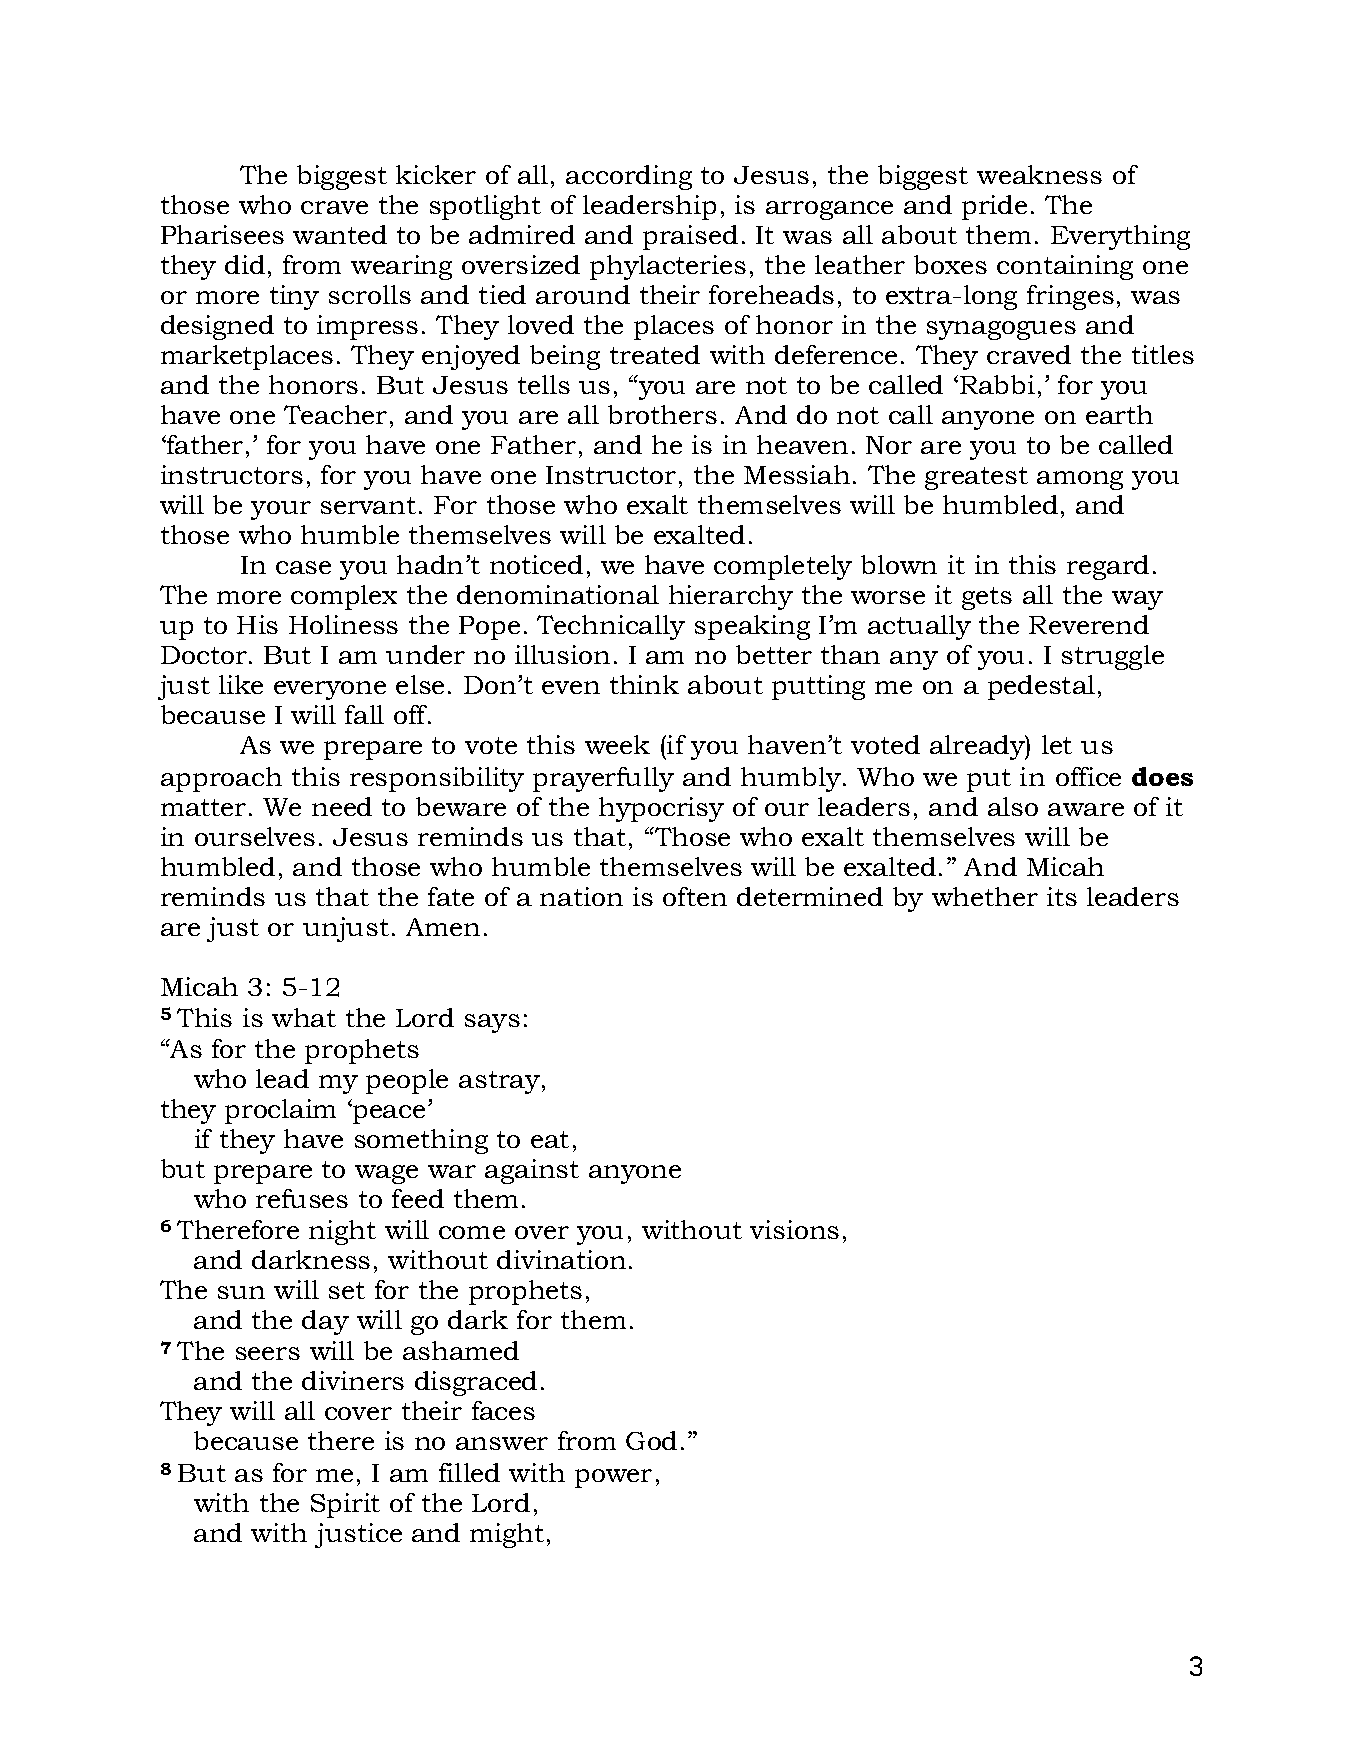 This screenshot has height=1762, width=1361. I want to click on Spirit, so click(345, 1505).
